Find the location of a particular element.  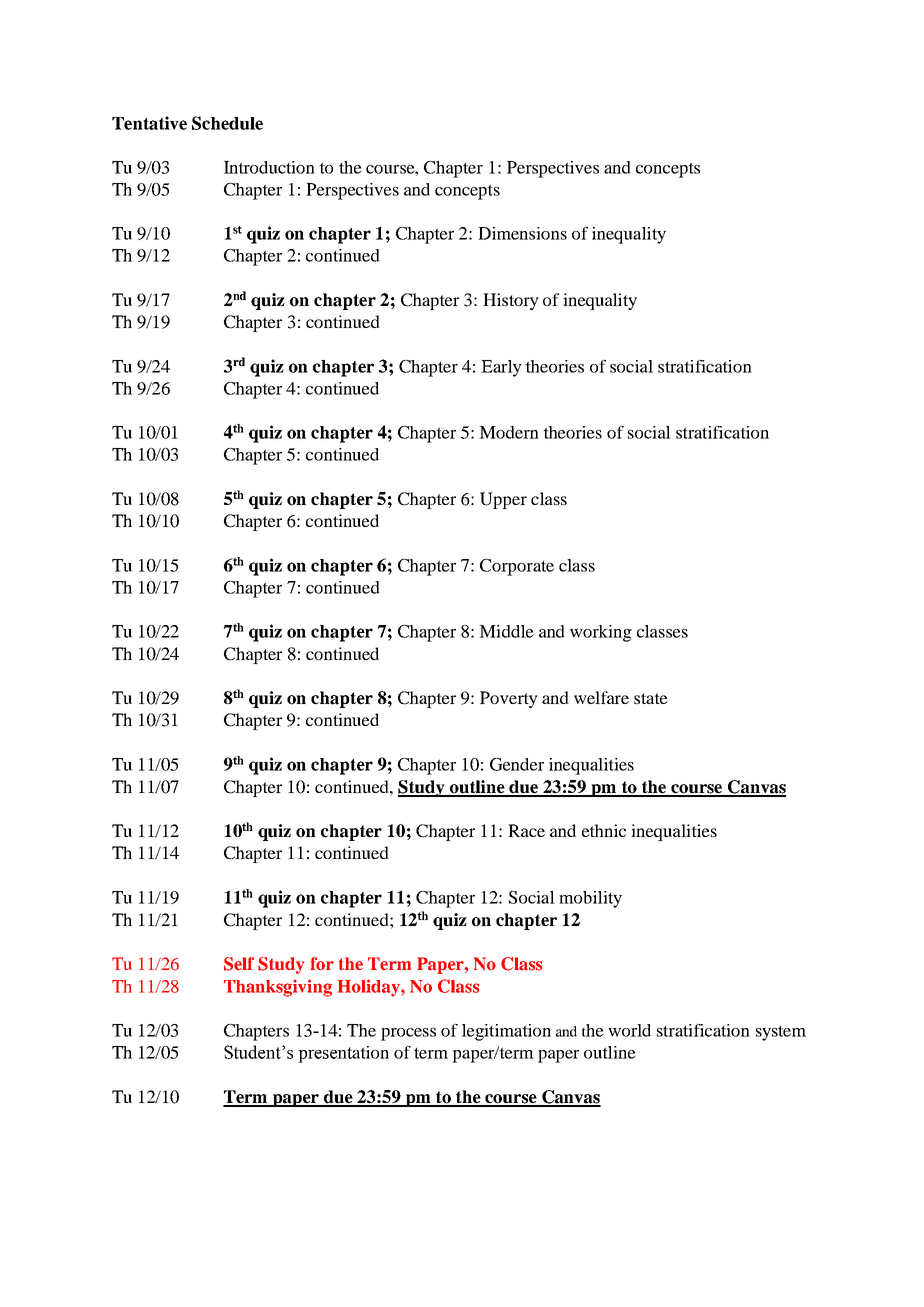

world is located at coordinates (629, 1030).
